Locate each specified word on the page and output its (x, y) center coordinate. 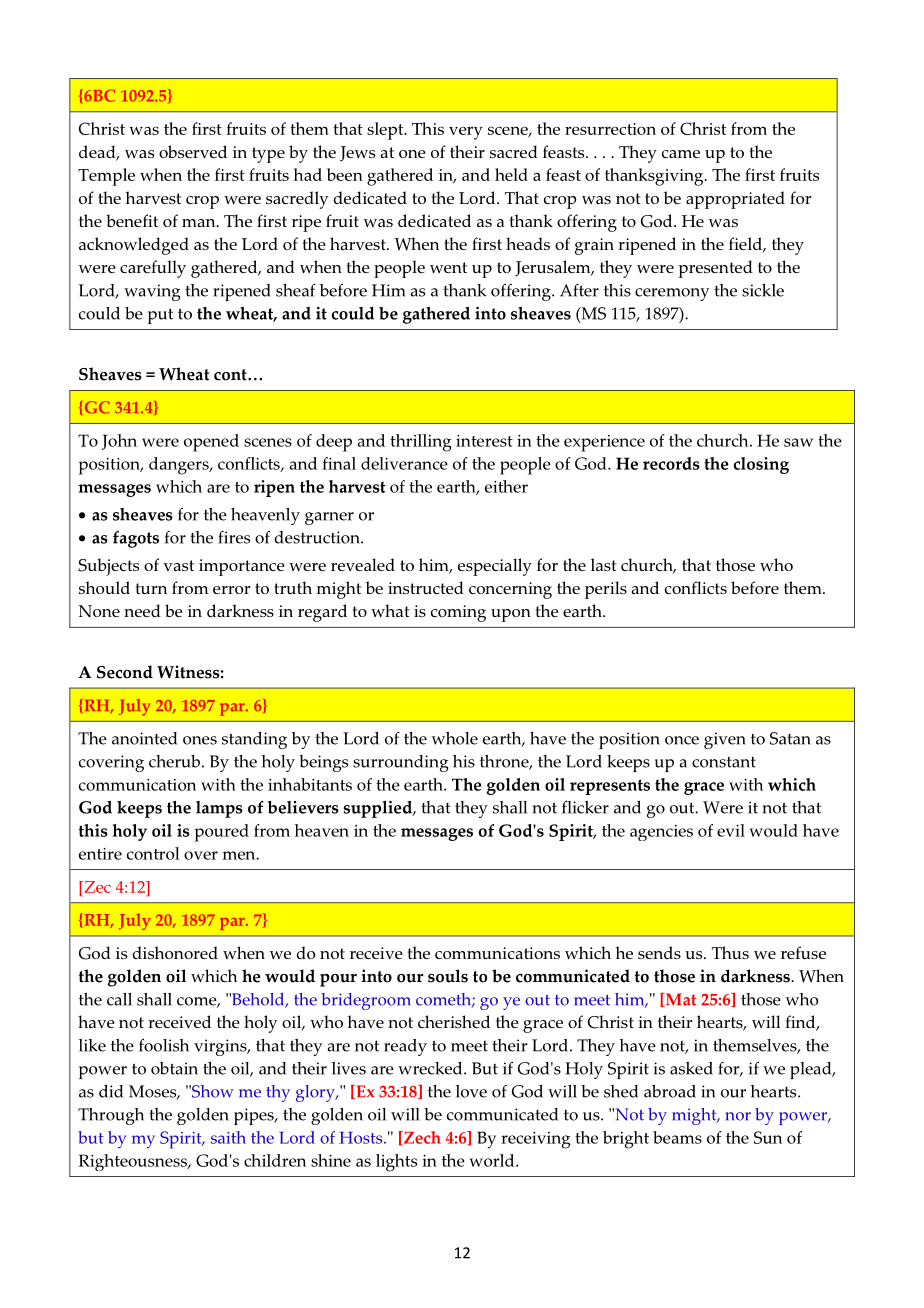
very (466, 133)
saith (228, 1137)
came (681, 154)
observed (193, 151)
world (493, 1160)
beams (677, 1137)
